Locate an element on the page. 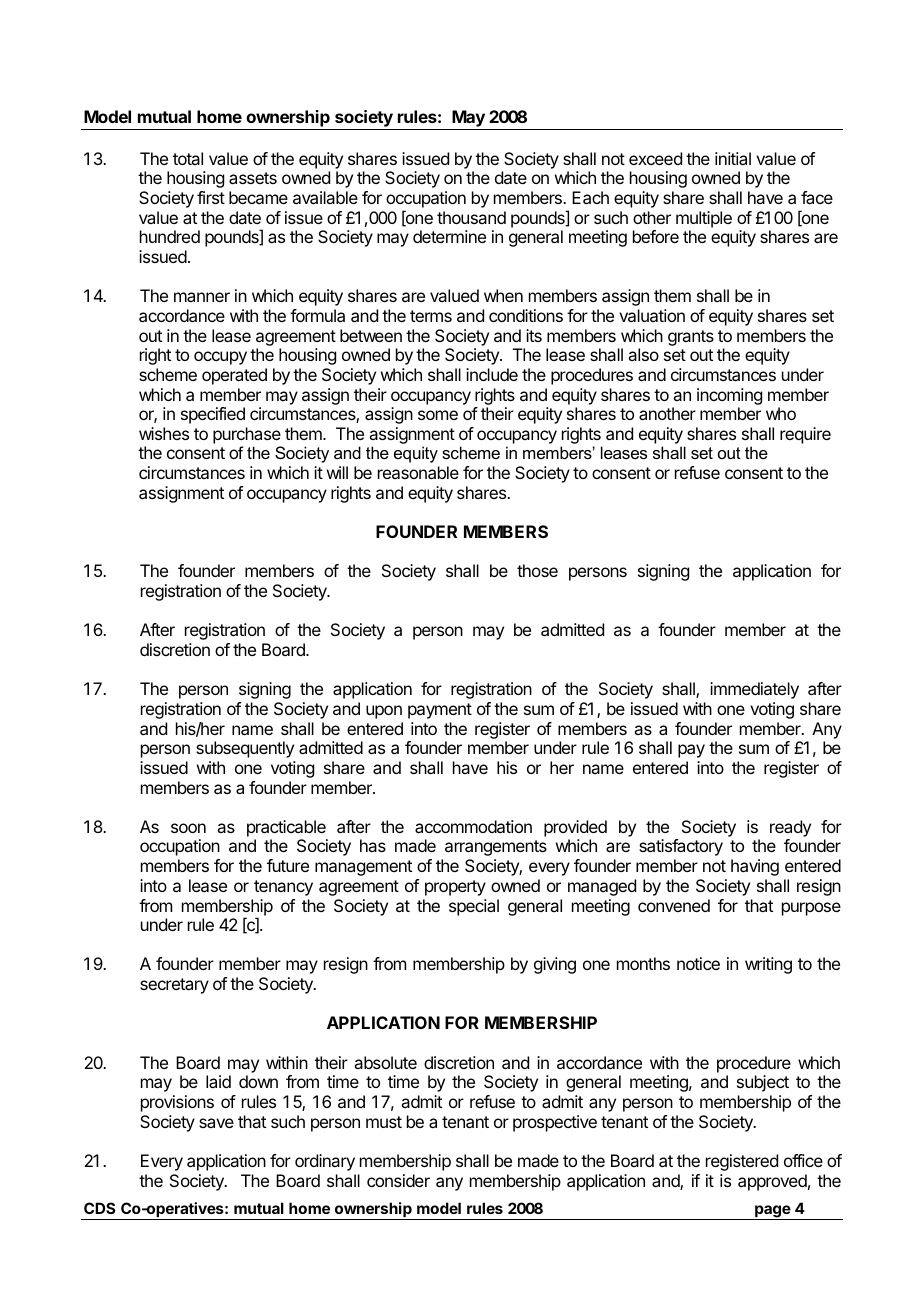 The width and height of the image is (924, 1308). save is located at coordinates (216, 1123).
